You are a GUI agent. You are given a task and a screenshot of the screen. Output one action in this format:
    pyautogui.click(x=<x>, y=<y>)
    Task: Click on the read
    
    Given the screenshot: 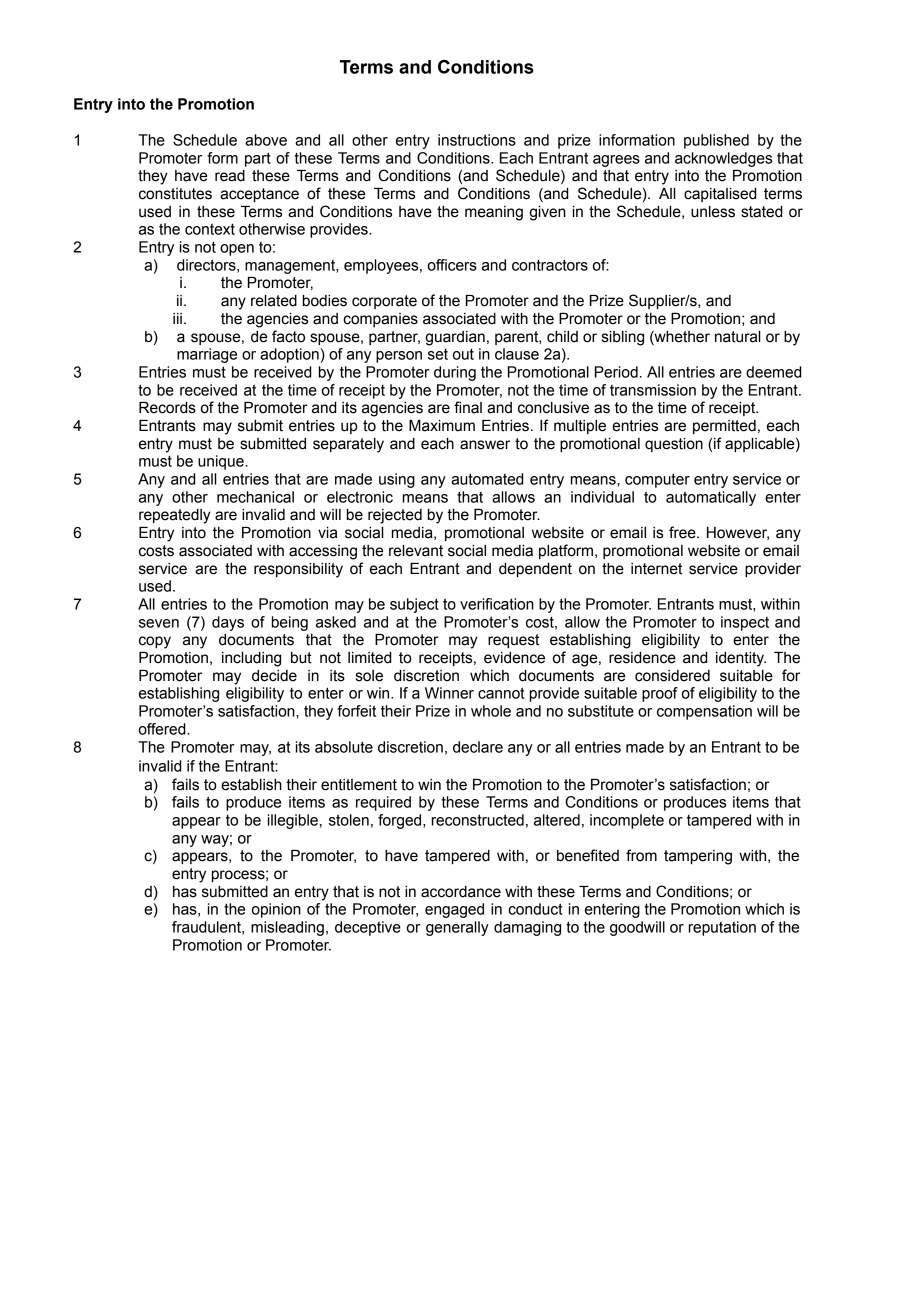 What is the action you would take?
    pyautogui.click(x=230, y=176)
